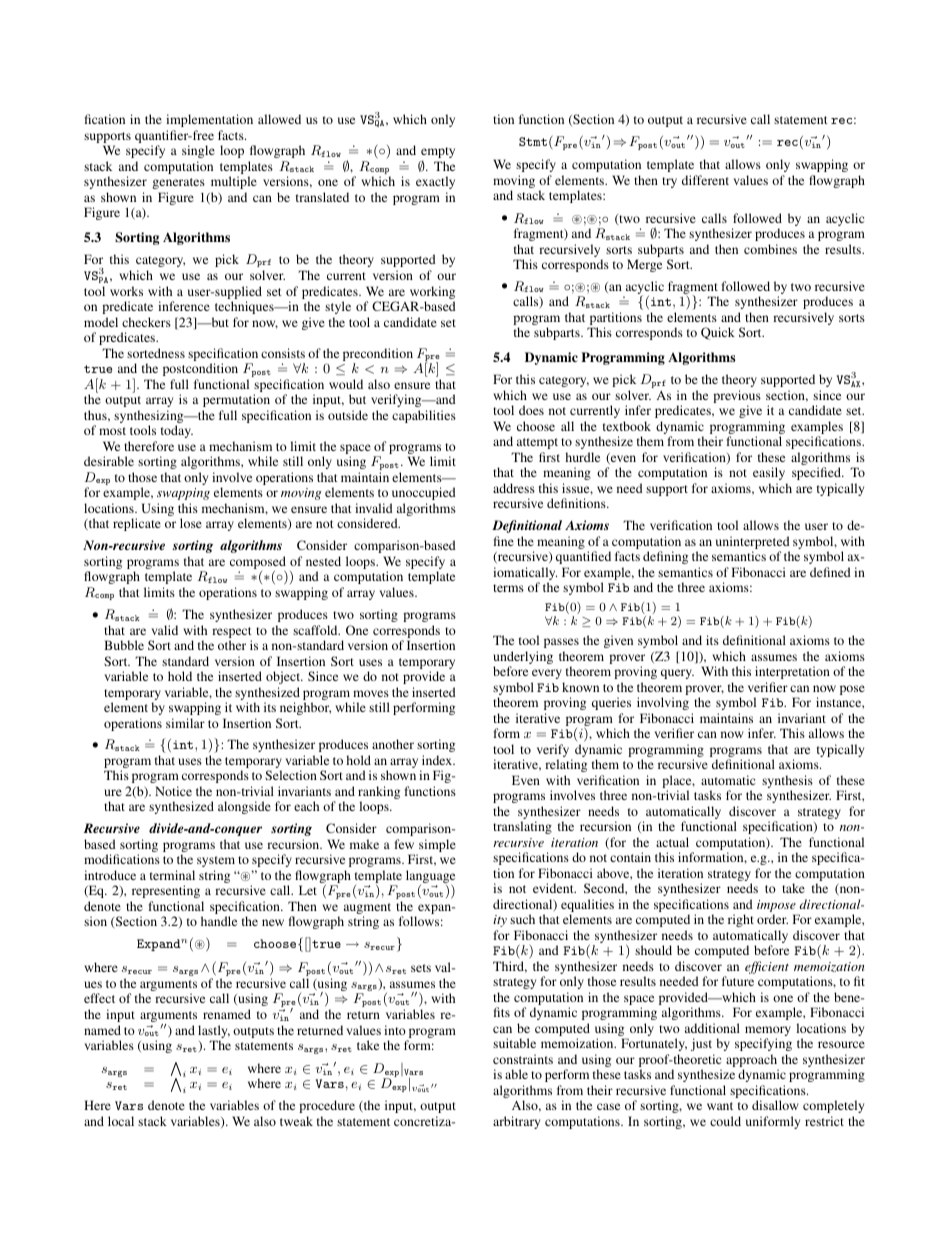 The image size is (952, 1233). I want to click on single, so click(198, 151).
